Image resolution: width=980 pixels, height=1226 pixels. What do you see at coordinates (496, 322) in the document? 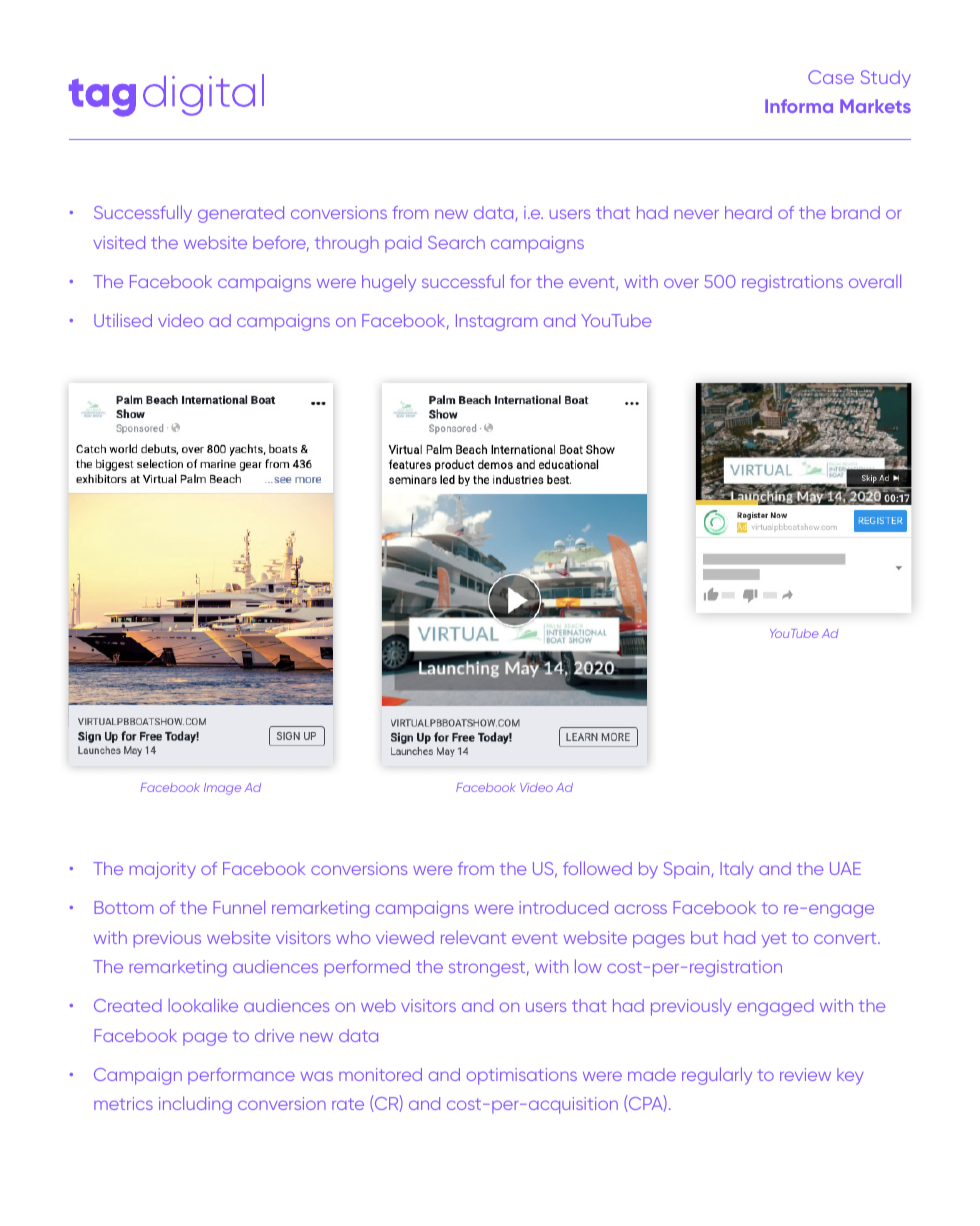
I see `Instagram` at bounding box center [496, 322].
